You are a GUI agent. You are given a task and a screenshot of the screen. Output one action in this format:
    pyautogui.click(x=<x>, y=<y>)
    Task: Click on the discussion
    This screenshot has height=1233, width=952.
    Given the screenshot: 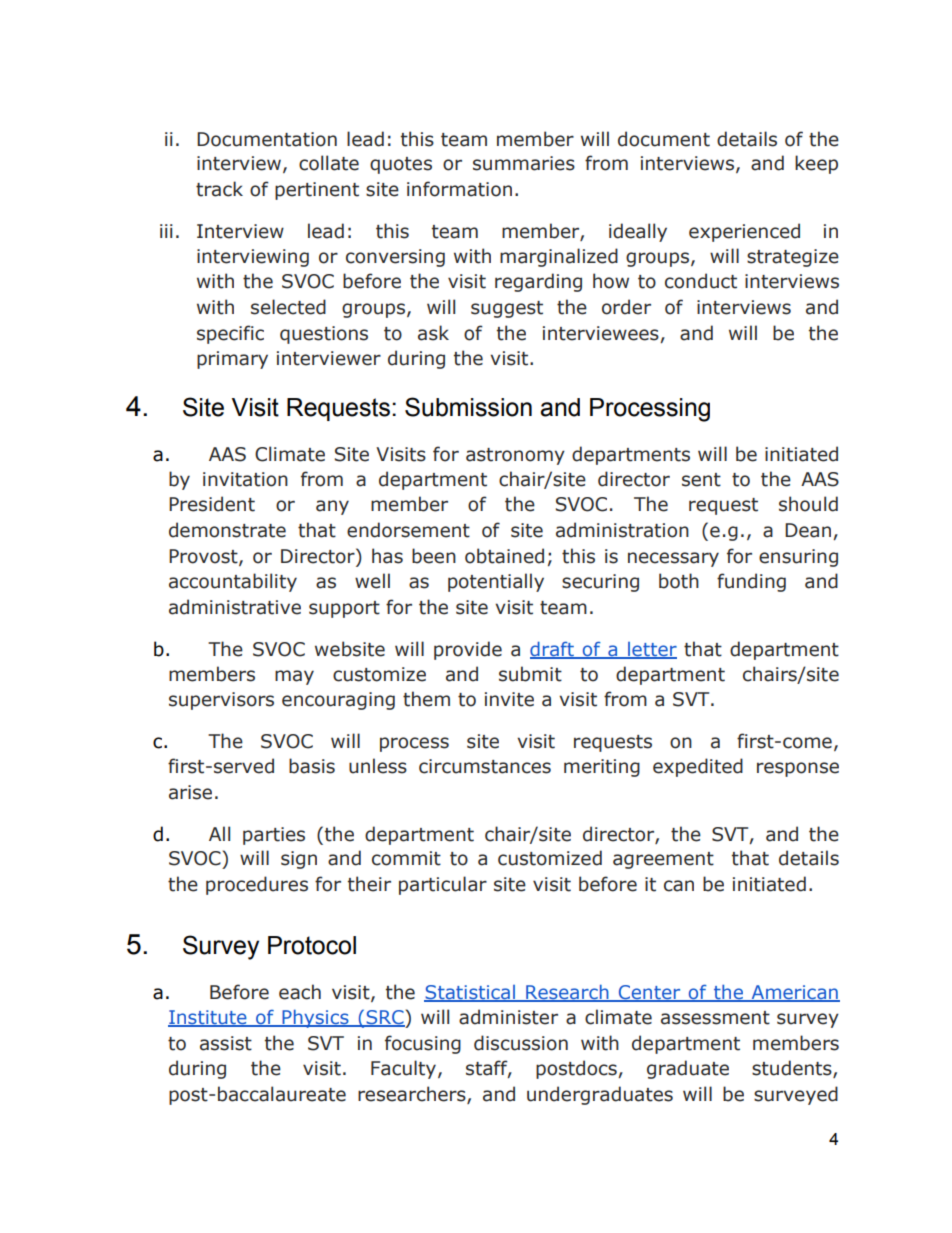 What is the action you would take?
    pyautogui.click(x=521, y=1043)
